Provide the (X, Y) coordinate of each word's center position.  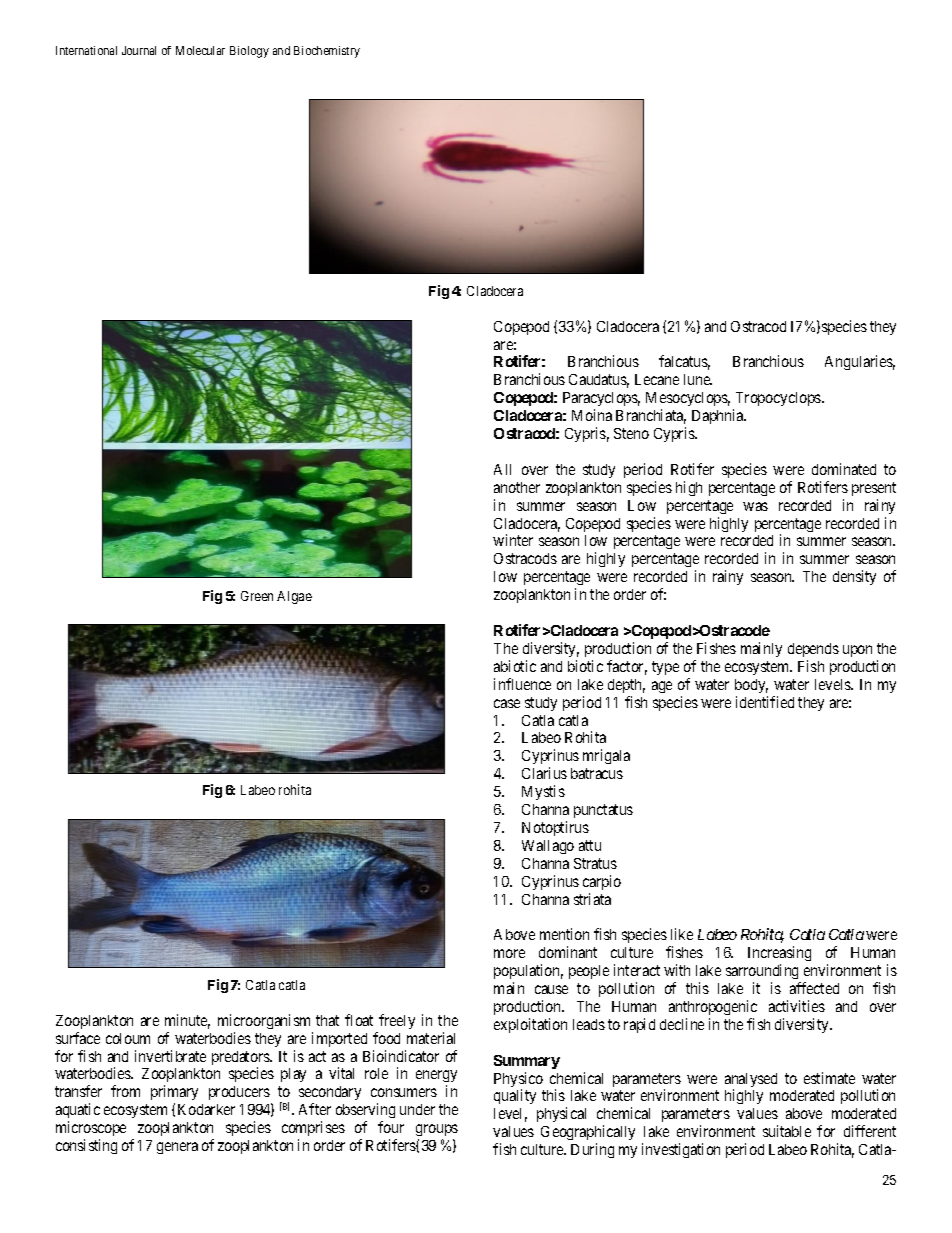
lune (698, 379)
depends (813, 650)
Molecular (200, 50)
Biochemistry (327, 52)
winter (513, 540)
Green (257, 596)
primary (174, 1094)
